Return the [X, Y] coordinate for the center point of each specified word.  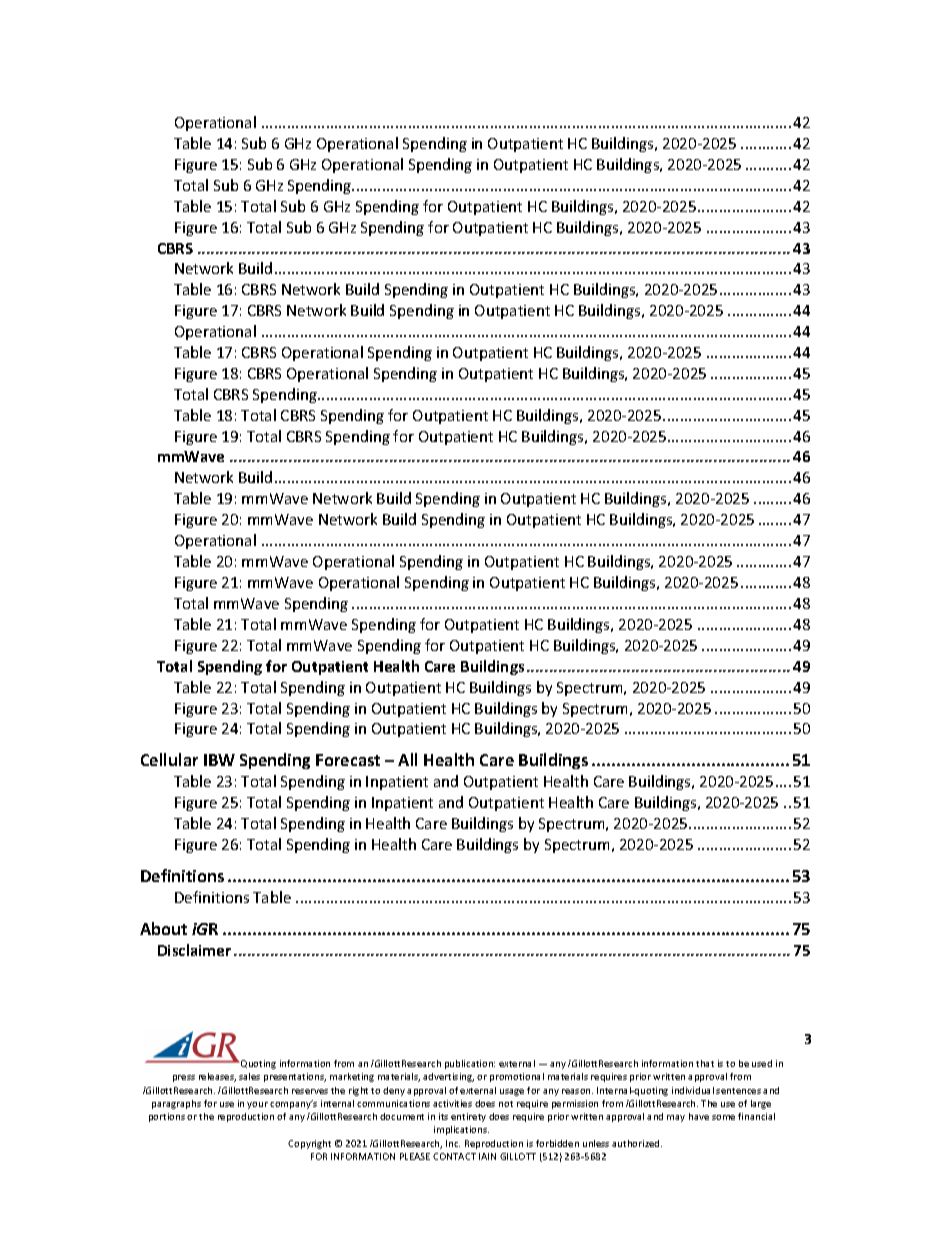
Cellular [169, 759]
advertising [448, 1077]
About [163, 928]
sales [249, 1076]
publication [470, 1064]
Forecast [348, 760]
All [407, 759]
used [762, 1063]
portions [167, 1117]
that [705, 1063]
